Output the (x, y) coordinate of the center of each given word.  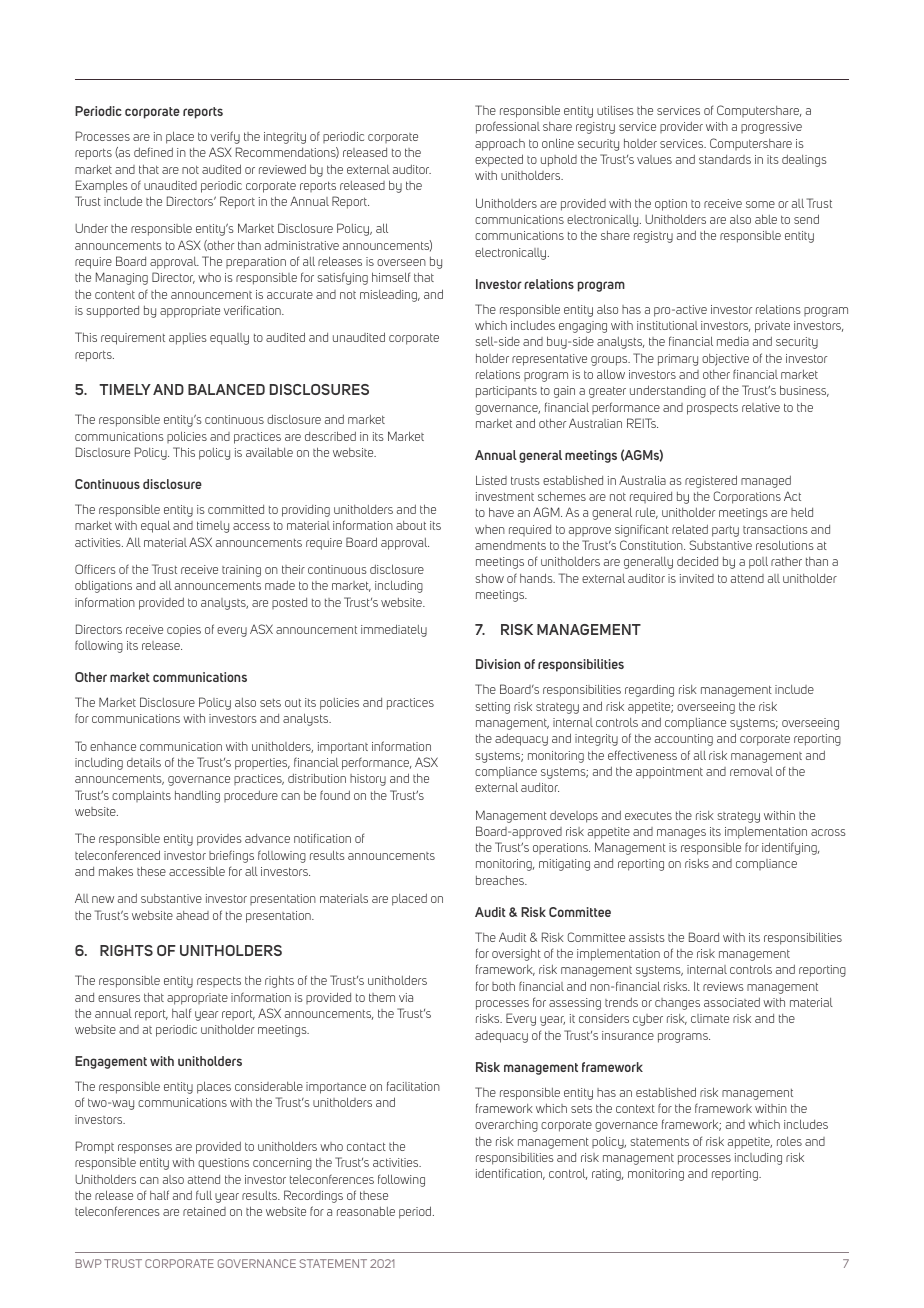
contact (366, 1146)
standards (725, 159)
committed (236, 509)
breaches (501, 880)
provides (219, 840)
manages (681, 834)
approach (500, 145)
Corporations (747, 497)
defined (153, 152)
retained (204, 1211)
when (490, 529)
